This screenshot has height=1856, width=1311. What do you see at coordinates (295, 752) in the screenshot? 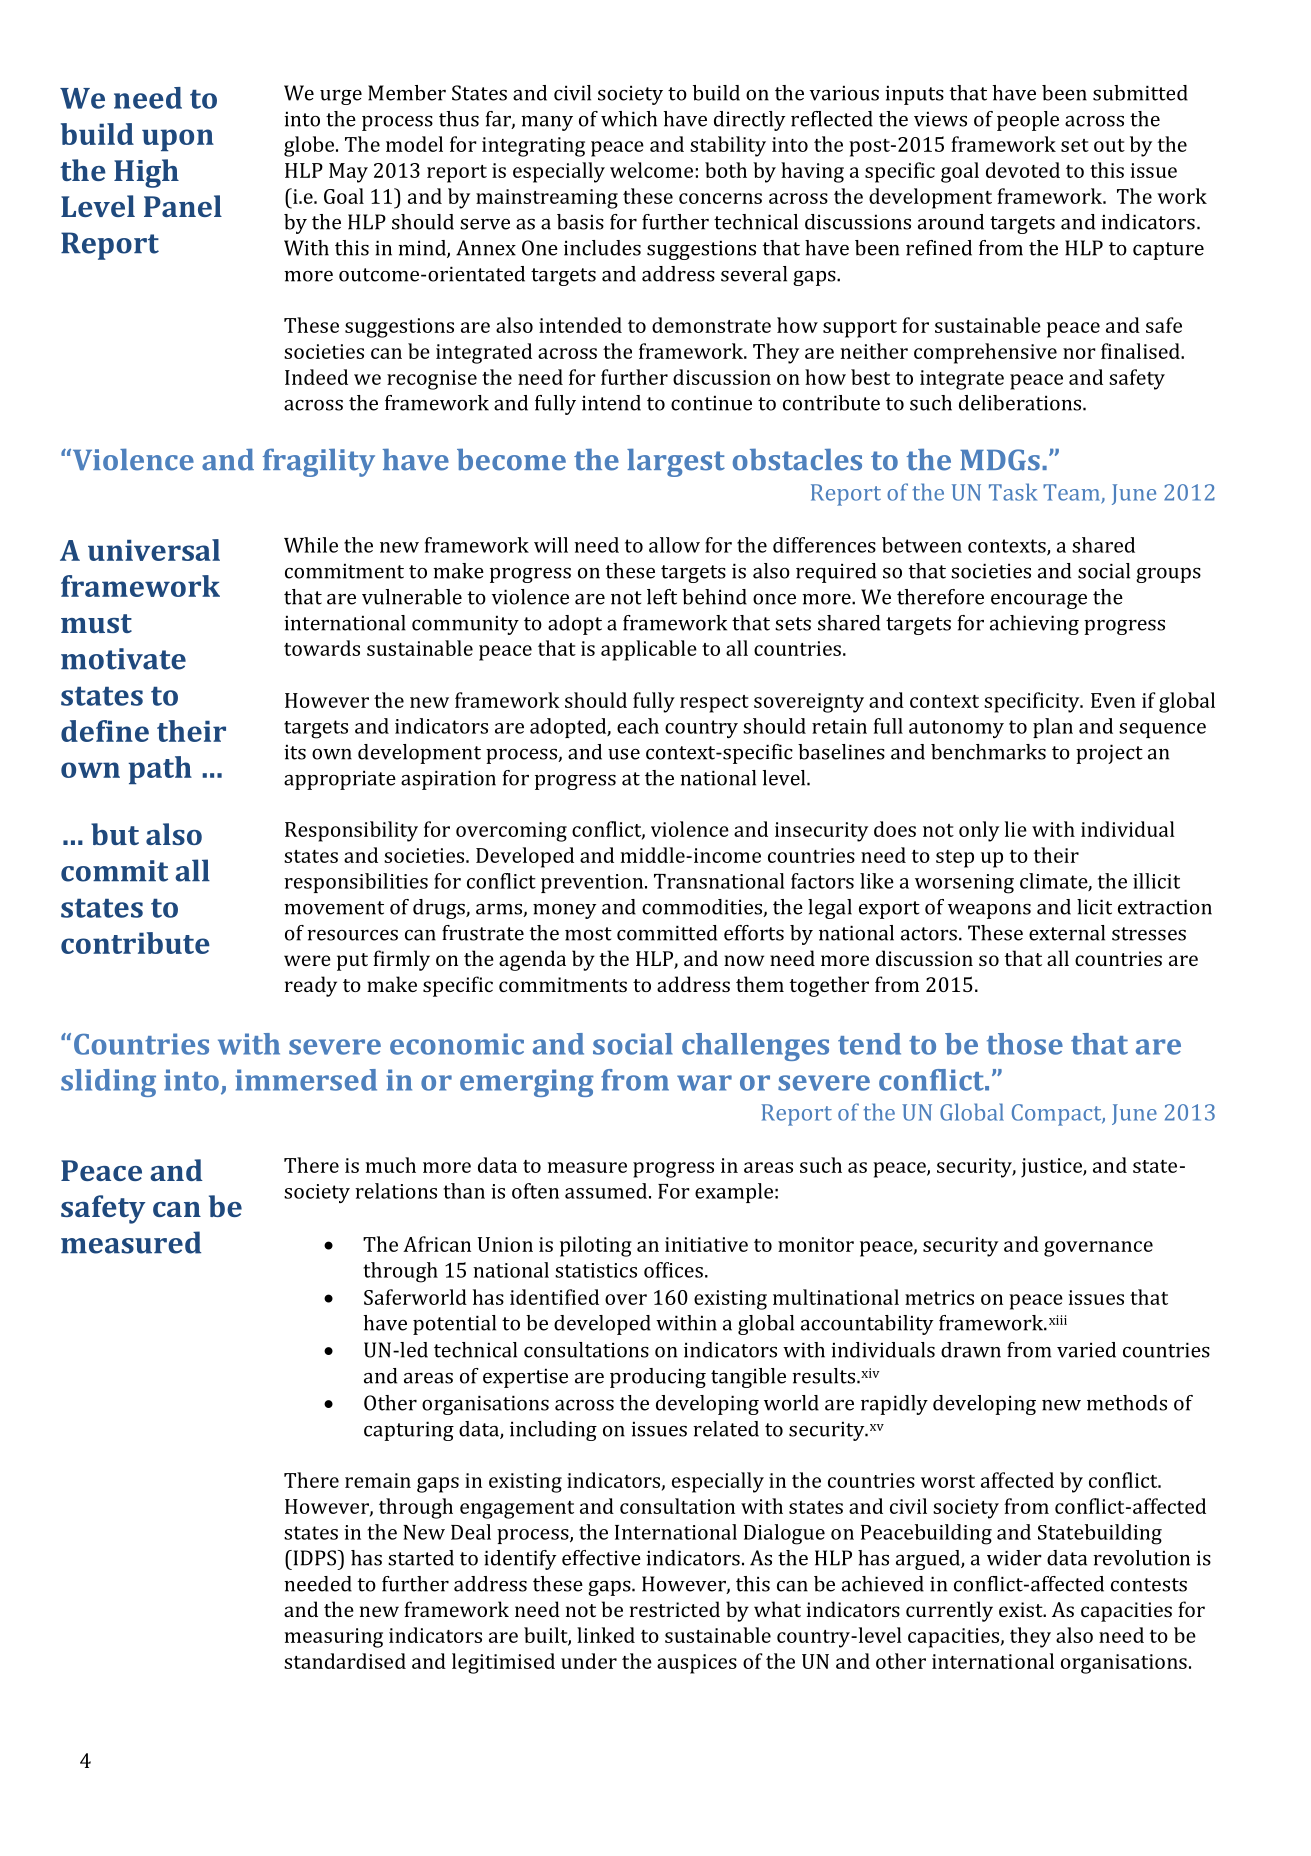
I see `its` at bounding box center [295, 752].
